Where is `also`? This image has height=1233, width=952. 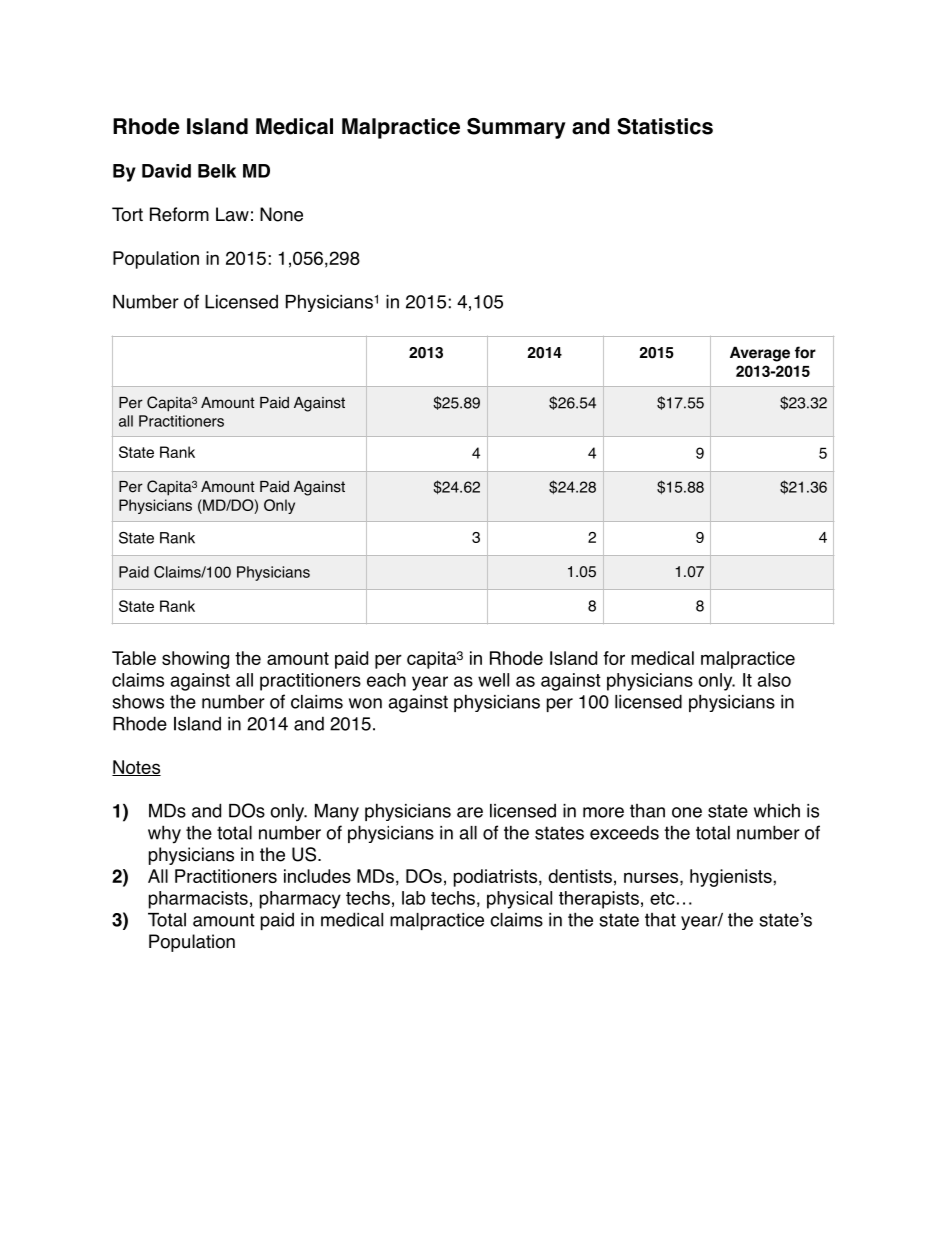 also is located at coordinates (774, 680).
